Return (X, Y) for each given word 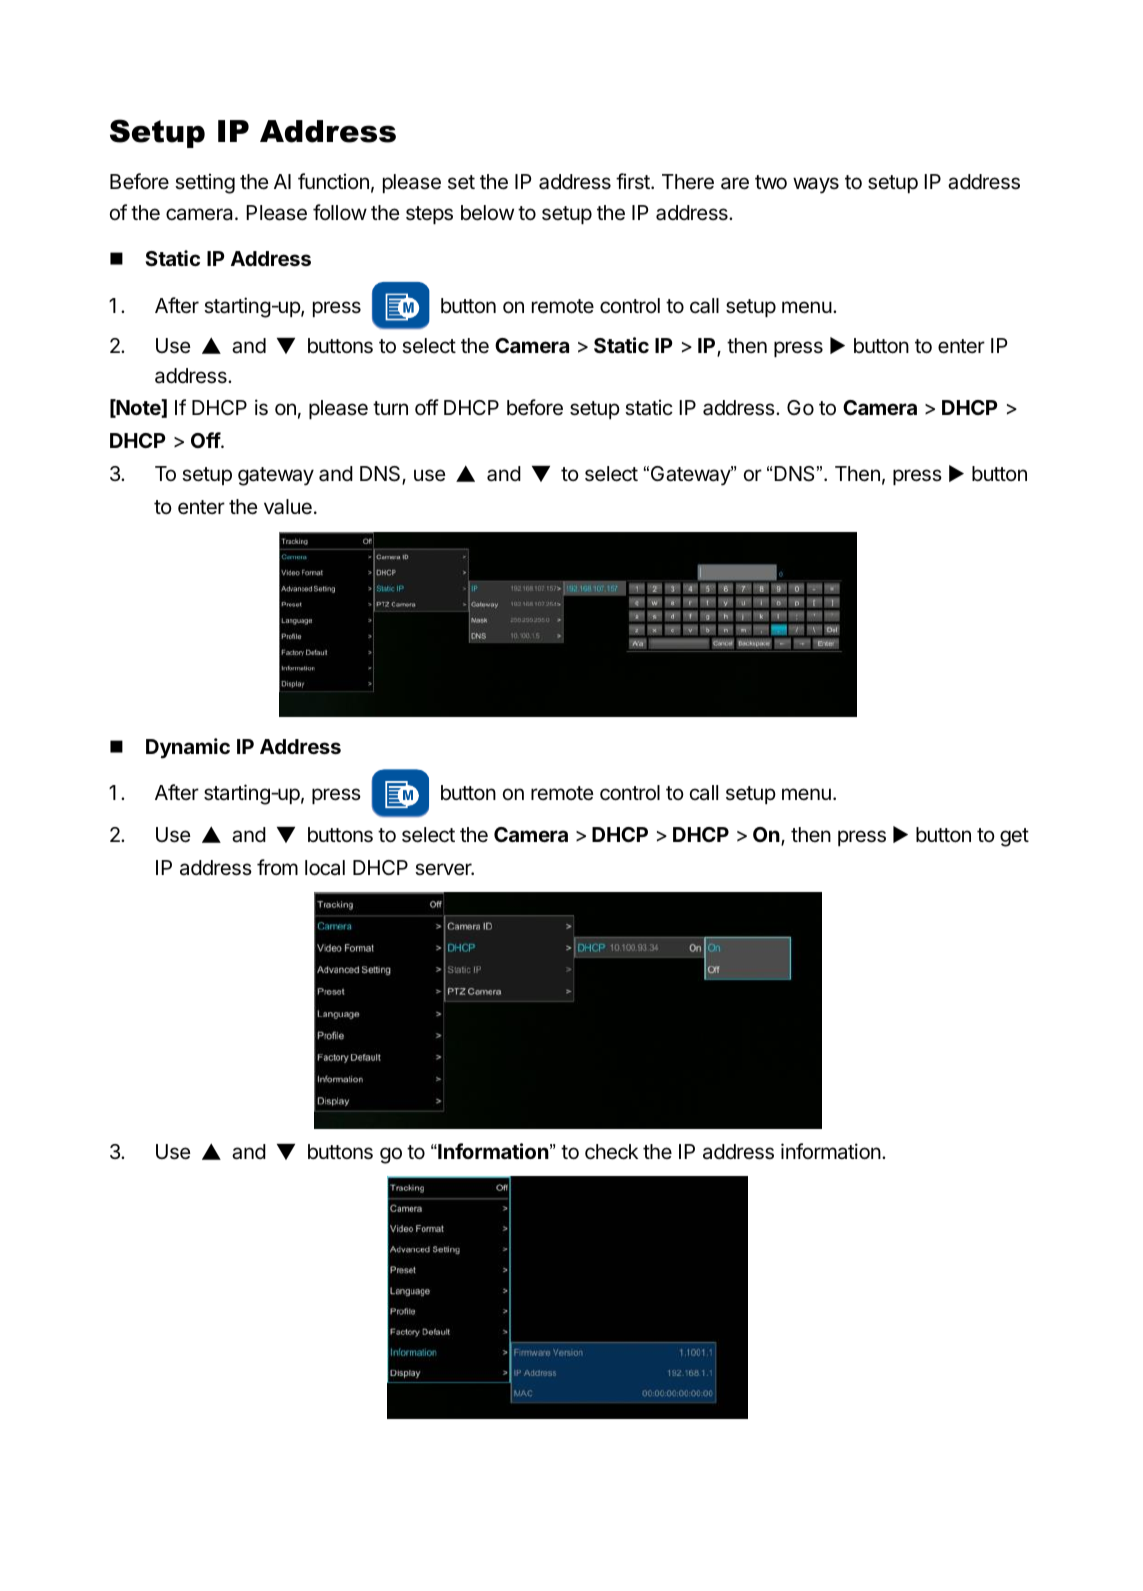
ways (816, 185)
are (735, 183)
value (288, 507)
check (611, 1152)
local (325, 868)
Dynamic (188, 748)
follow (340, 212)
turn (390, 408)
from (277, 867)
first (634, 181)
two (771, 182)
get (1014, 837)
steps (429, 215)
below (487, 213)
